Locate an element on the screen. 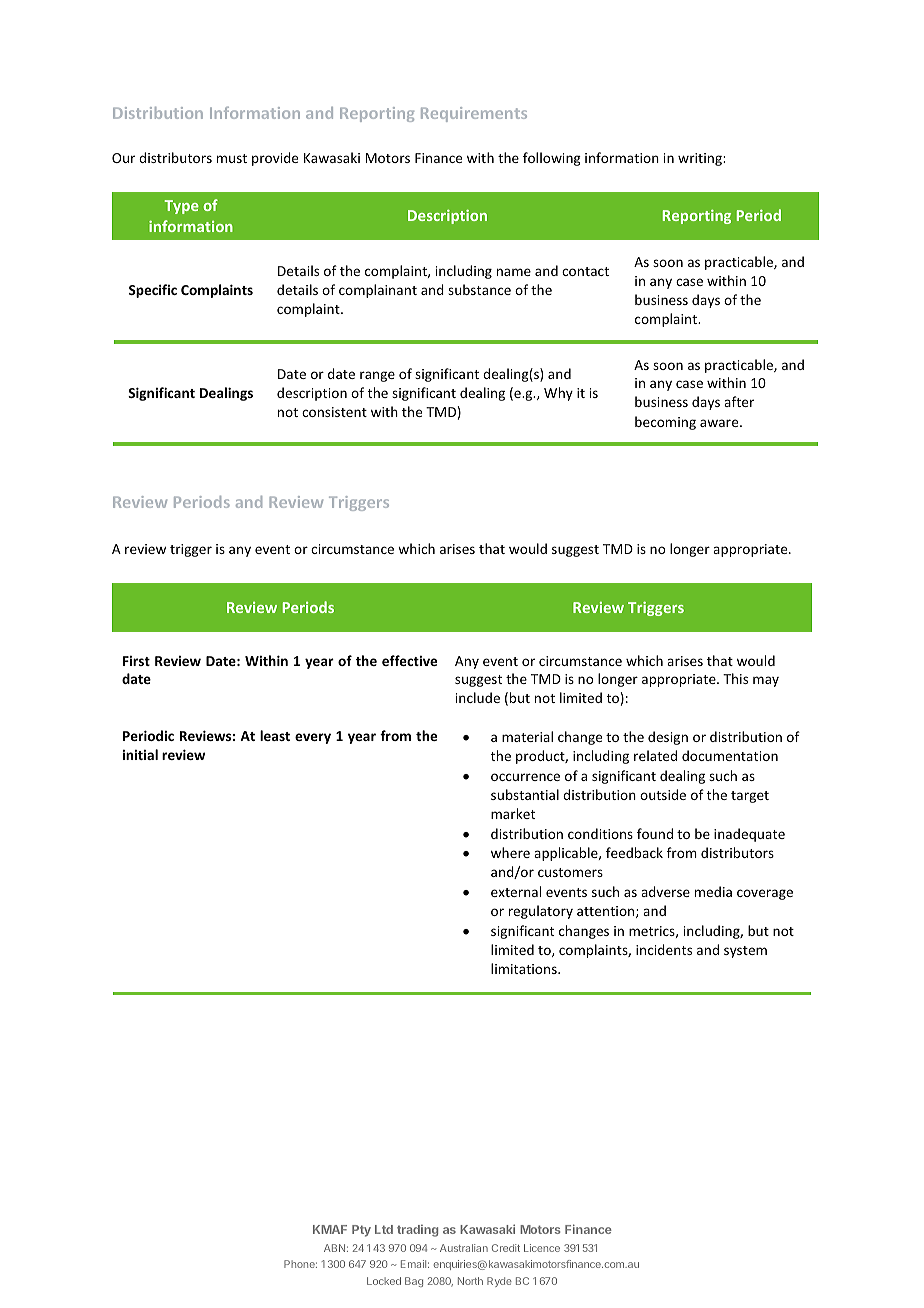 The height and width of the screenshot is (1308, 924). incidents is located at coordinates (664, 949).
